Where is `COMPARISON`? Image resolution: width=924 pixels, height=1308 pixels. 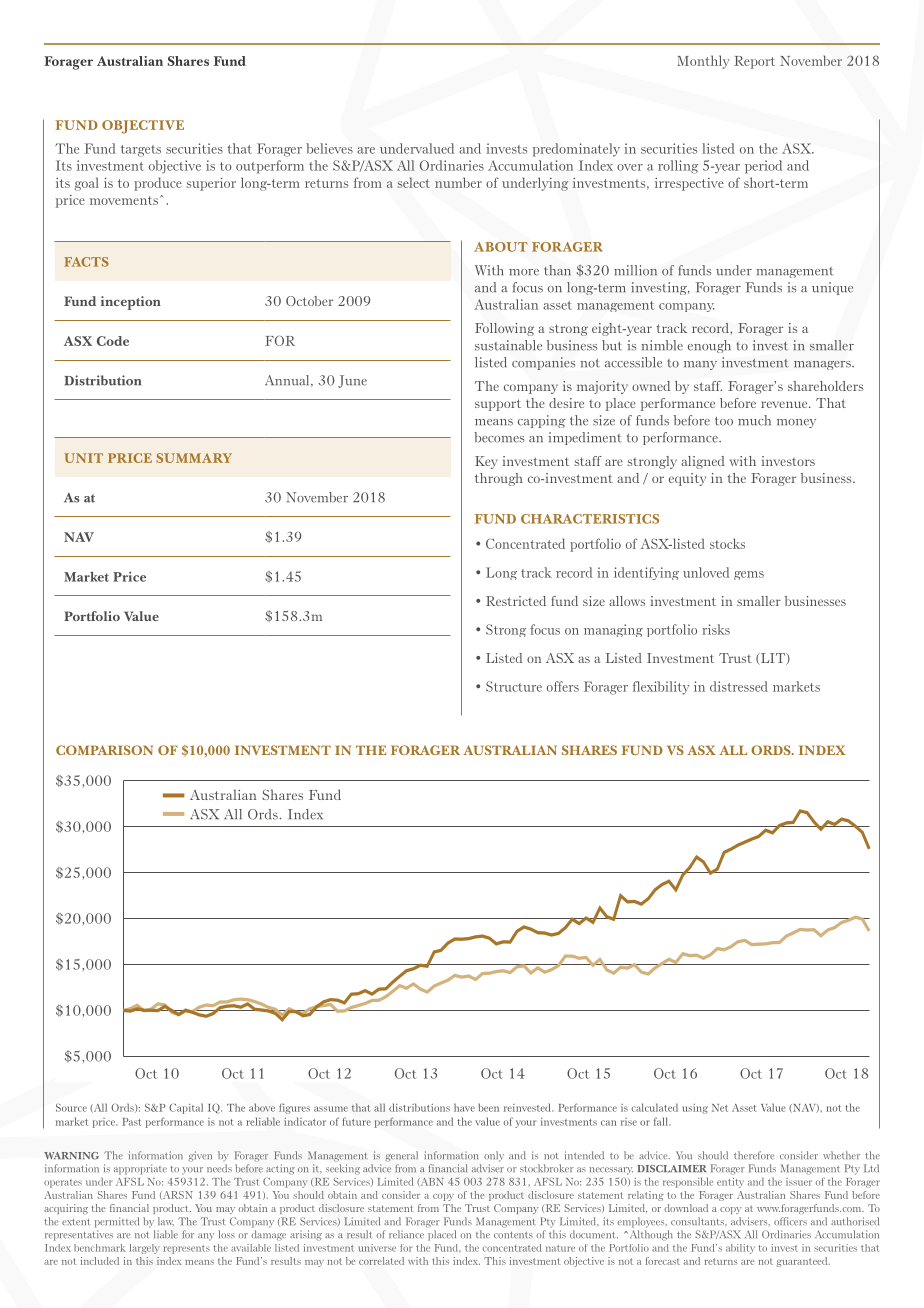 COMPARISON is located at coordinates (104, 750).
